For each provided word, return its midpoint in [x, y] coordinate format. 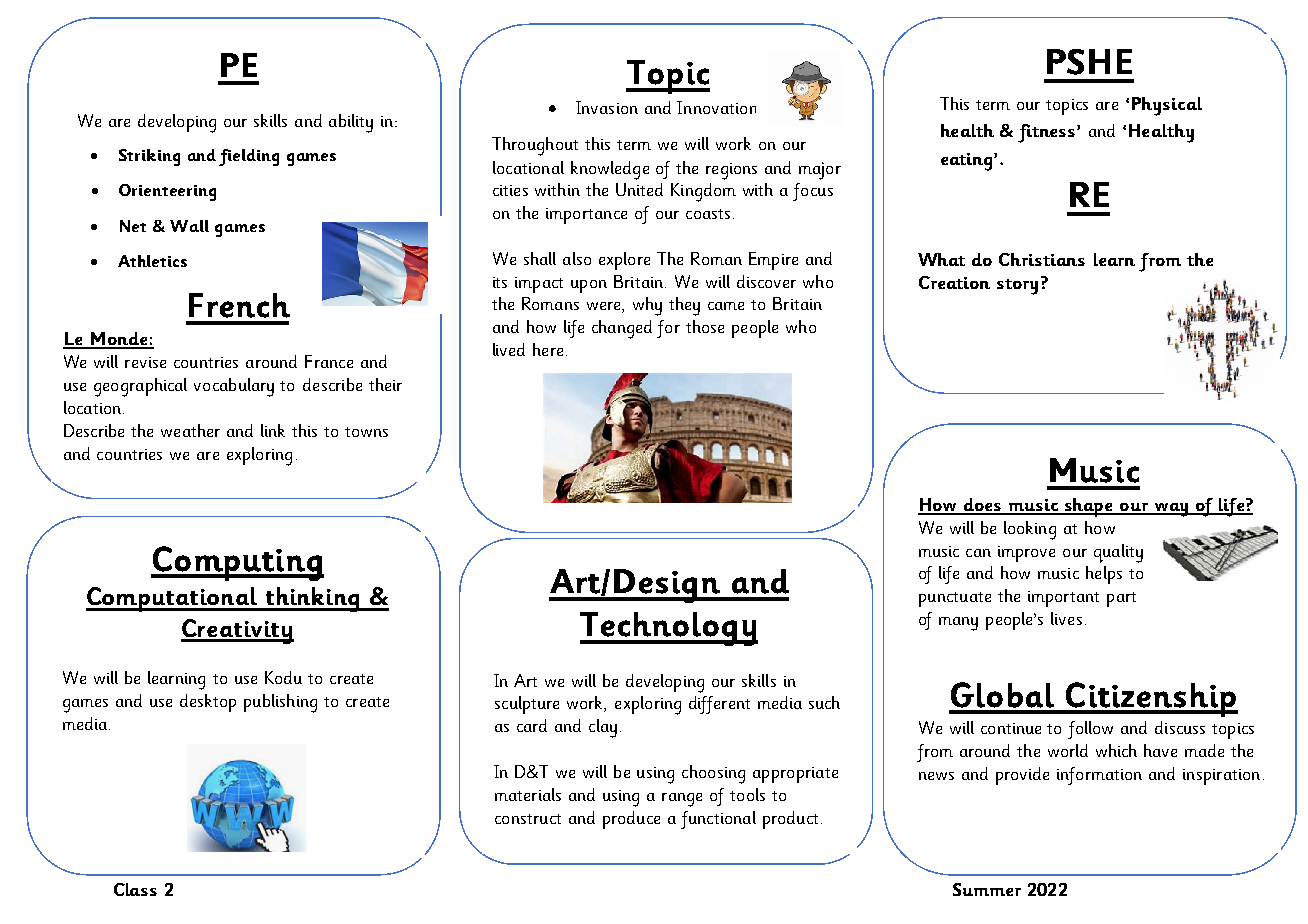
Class [135, 889]
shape [1088, 507]
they [684, 306]
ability [351, 123]
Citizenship [1151, 699]
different [719, 705]
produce [631, 820]
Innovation [716, 107]
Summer [987, 889]
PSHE [1089, 62]
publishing [280, 703]
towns [366, 432]
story [1017, 287]
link [273, 430]
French [239, 305]
